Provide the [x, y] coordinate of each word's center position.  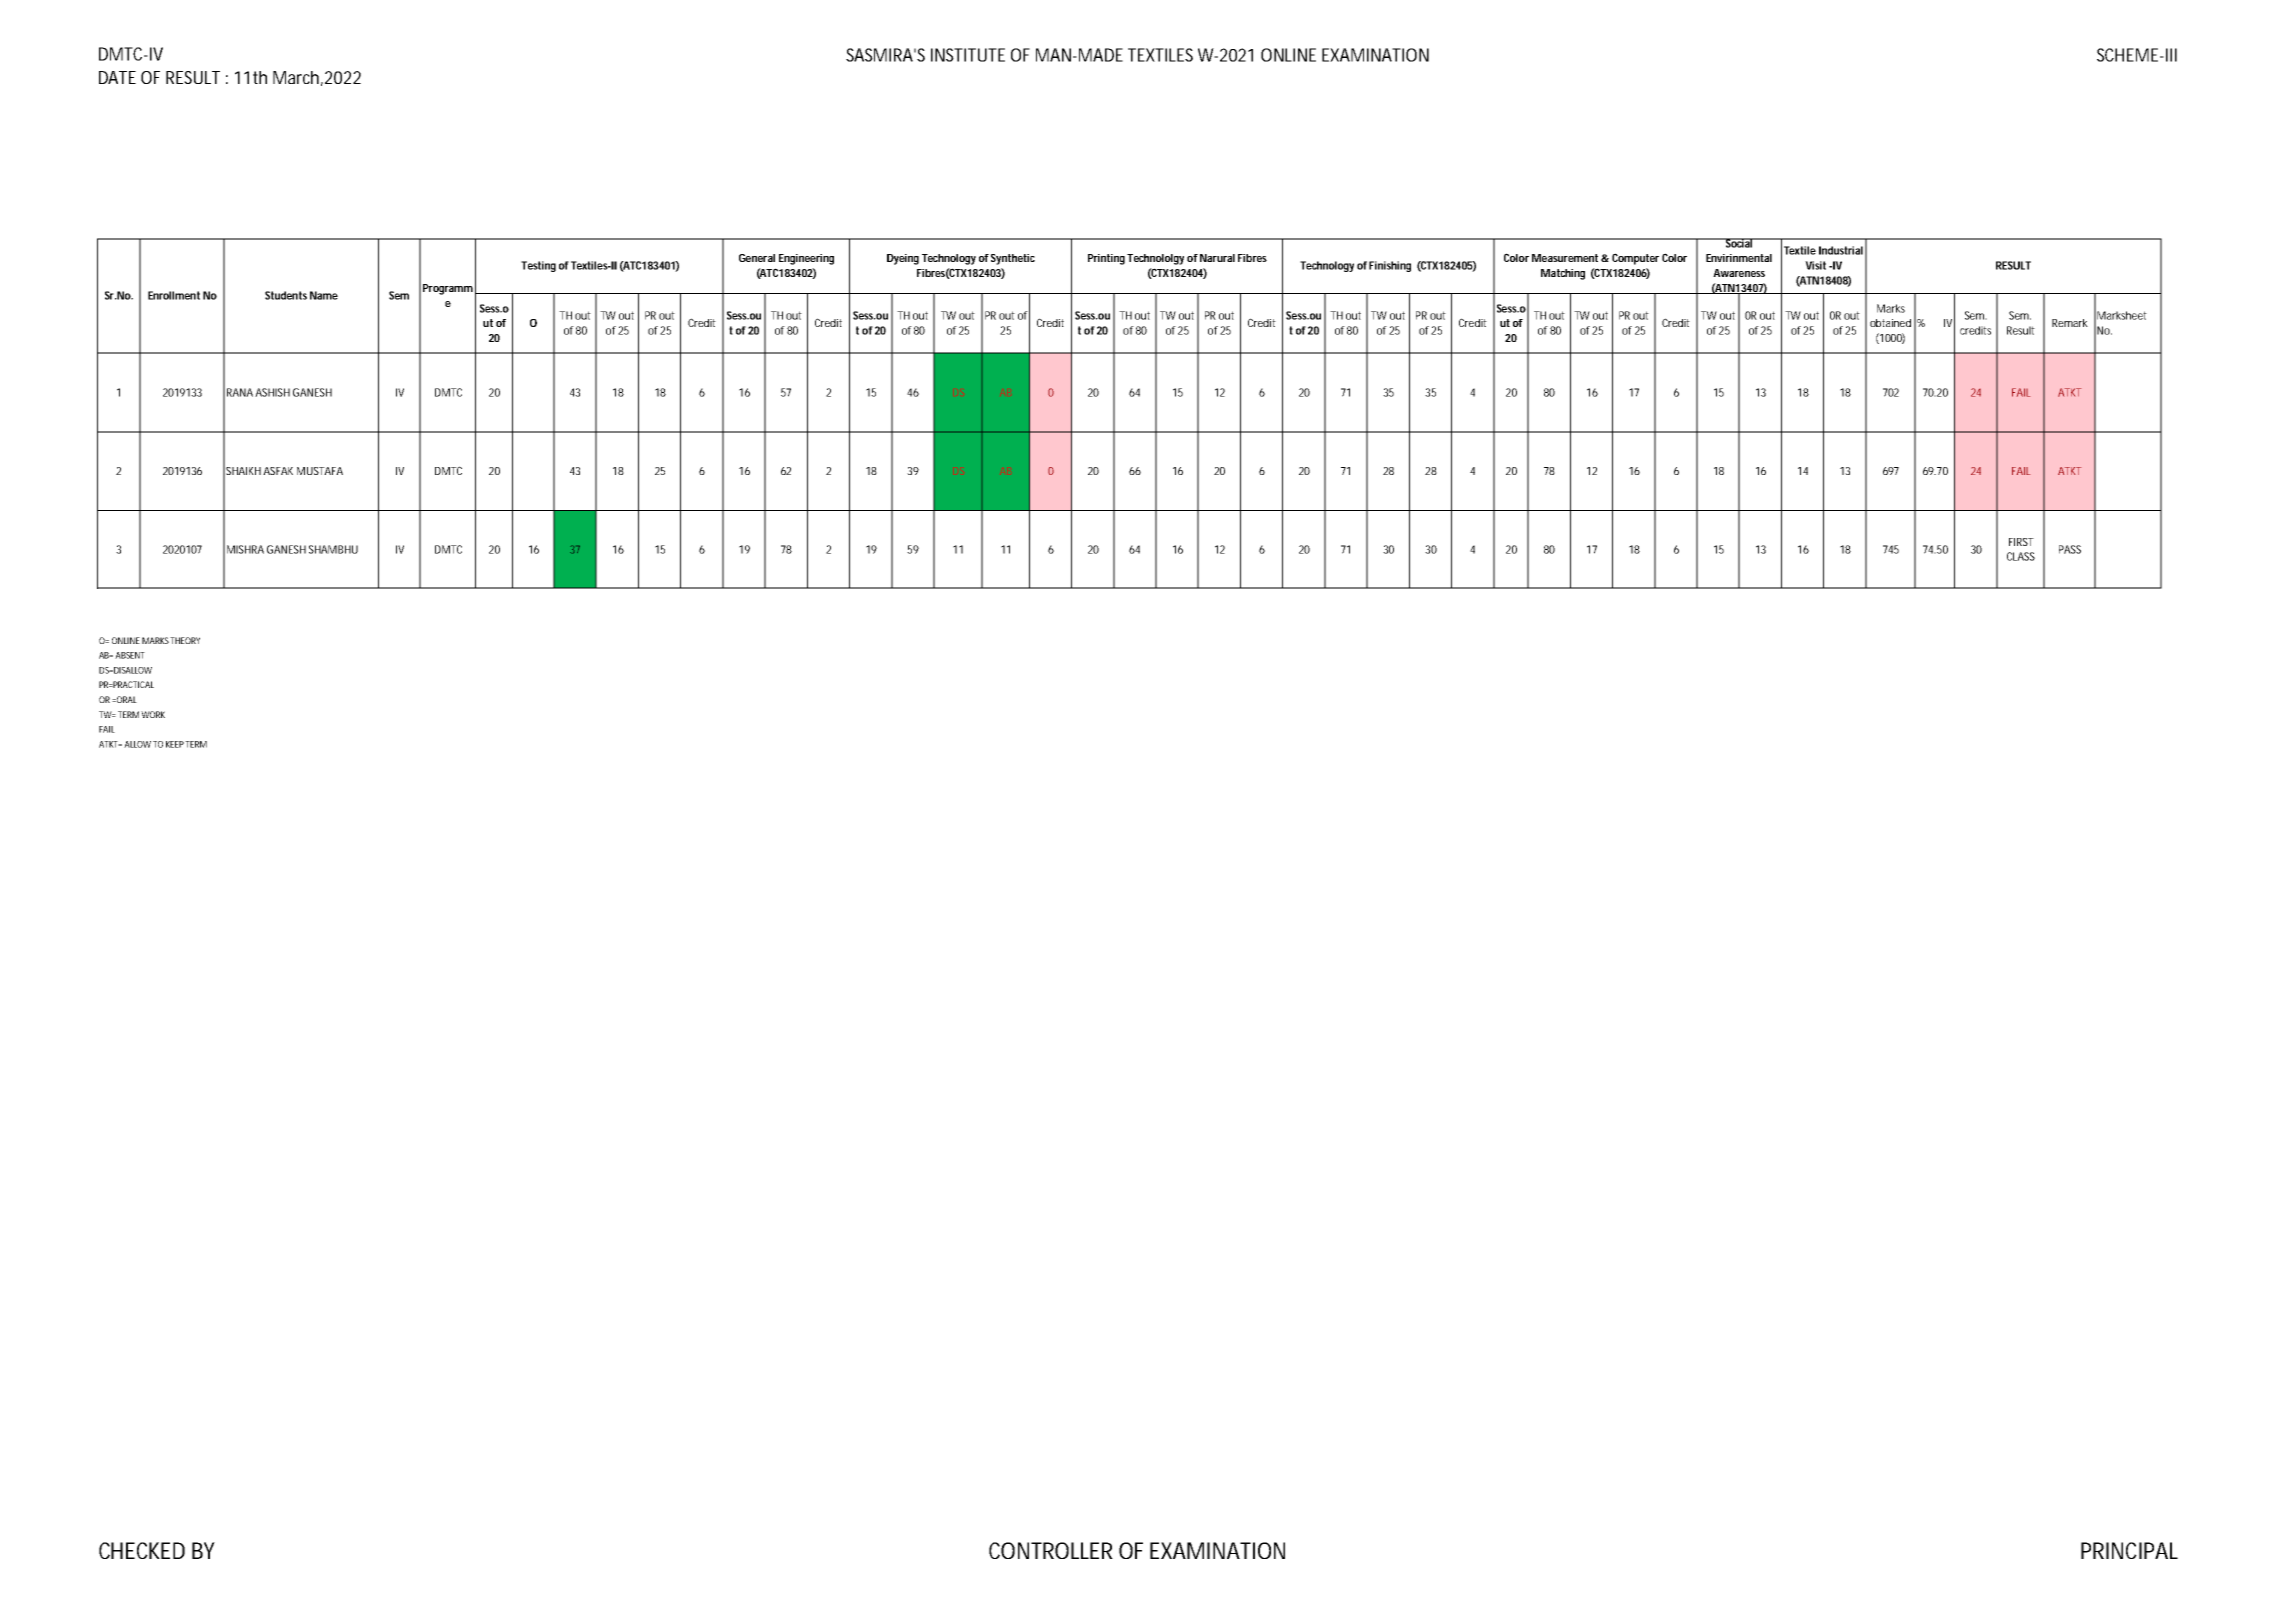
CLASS [2021, 556]
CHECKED [142, 1550]
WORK [153, 714]
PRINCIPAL [2129, 1550]
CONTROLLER [1051, 1550]
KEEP [176, 744]
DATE [117, 77]
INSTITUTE [968, 55]
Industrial [1841, 250]
